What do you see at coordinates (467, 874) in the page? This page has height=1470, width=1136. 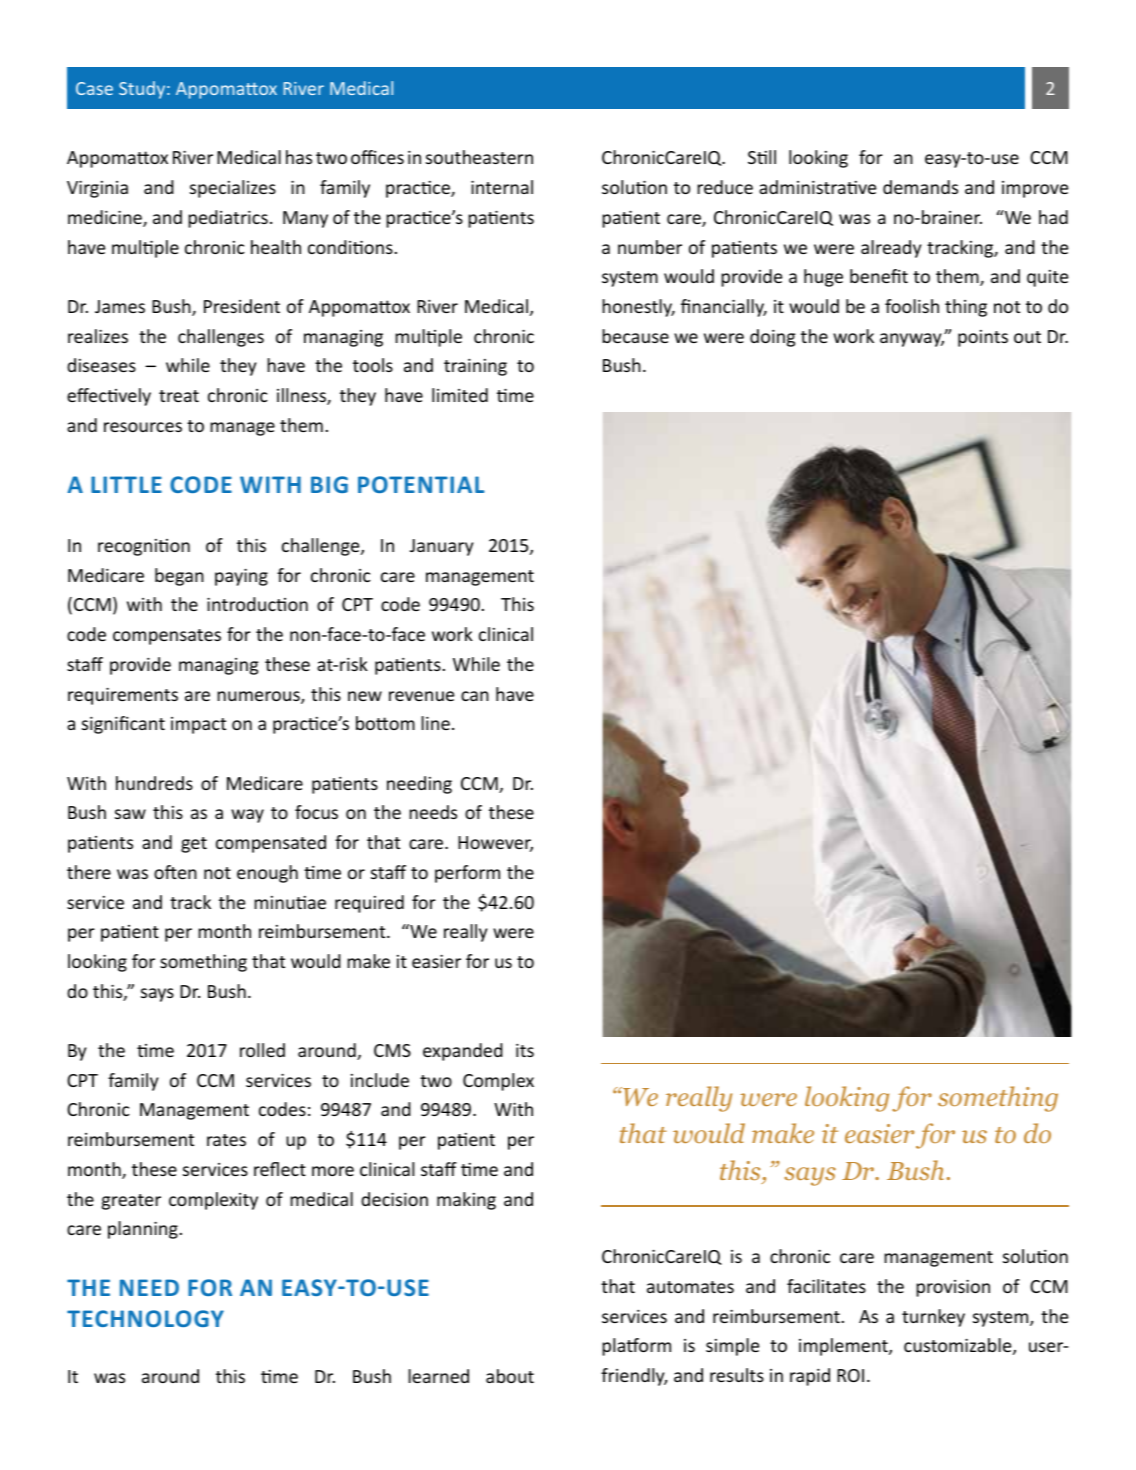 I see `perform` at bounding box center [467, 874].
